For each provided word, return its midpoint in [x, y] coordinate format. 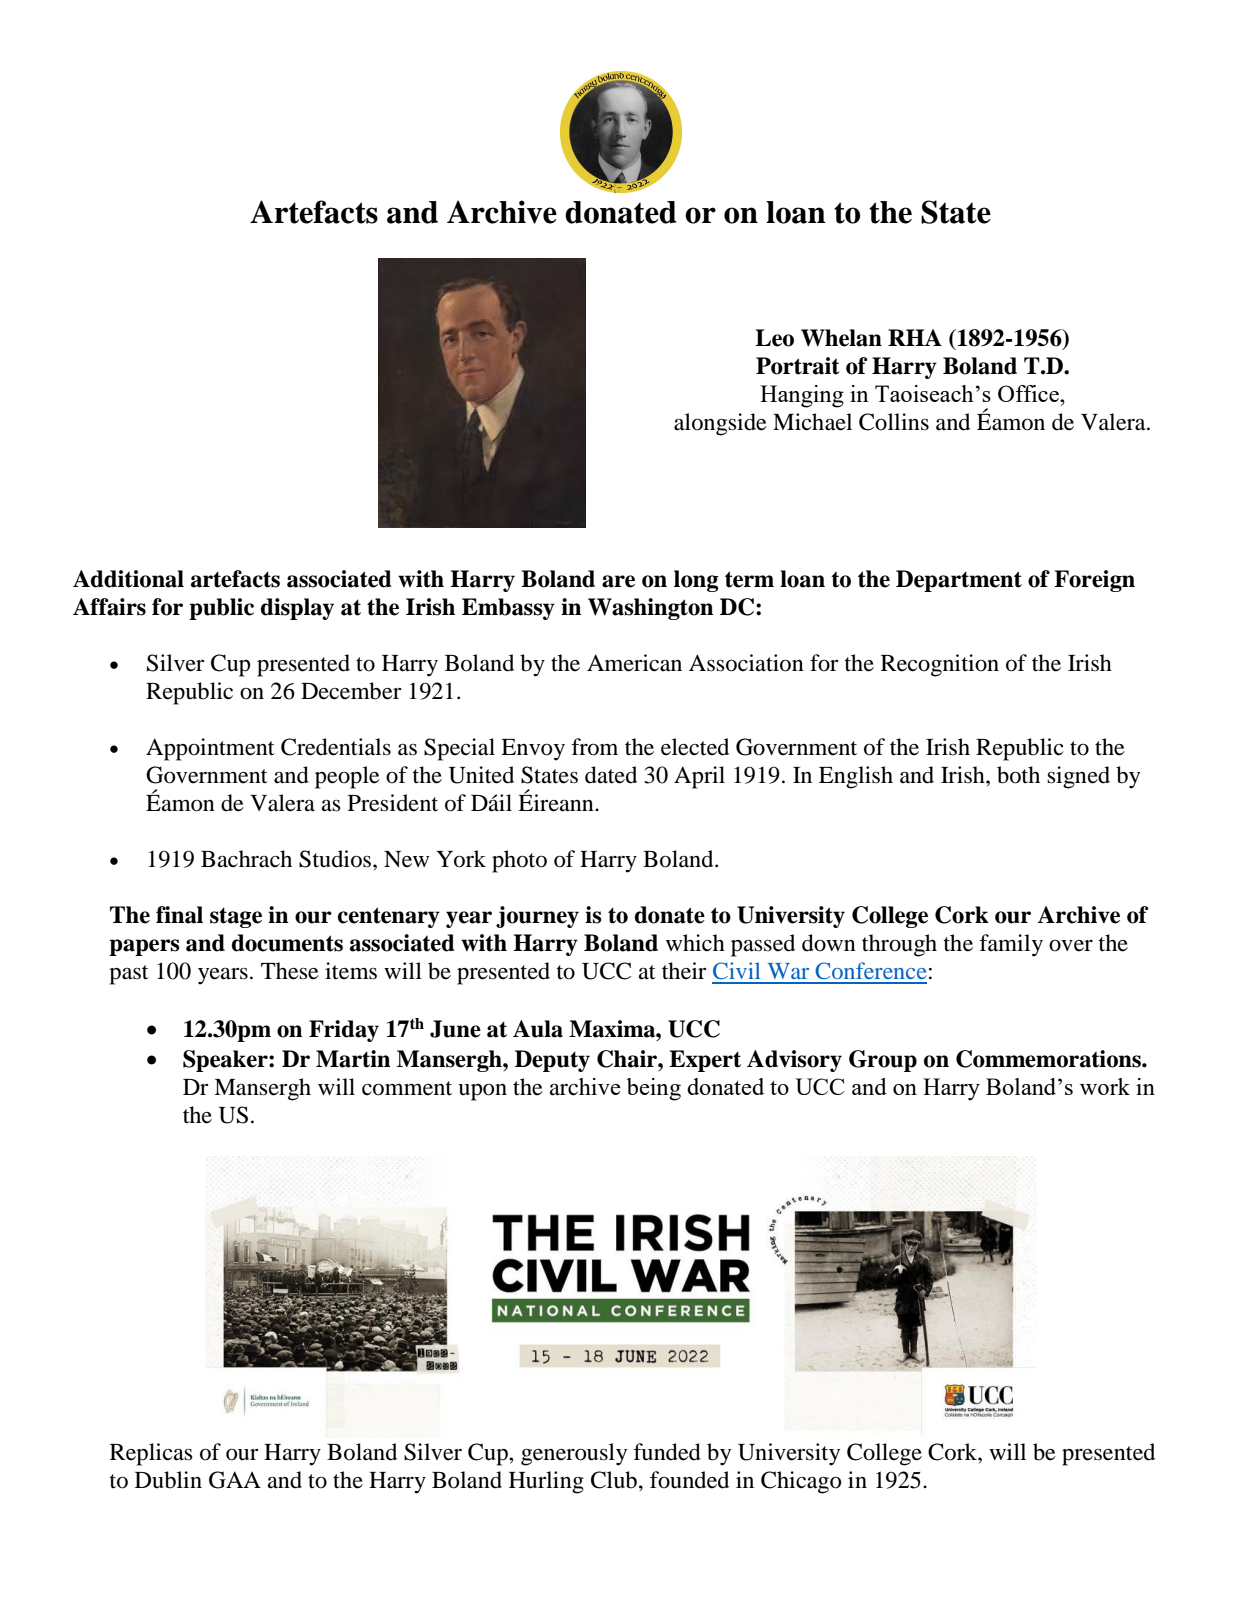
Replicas [151, 1454]
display [297, 609]
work [1105, 1086]
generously [574, 1454]
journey [537, 917]
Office [1029, 393]
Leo [774, 338]
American [634, 663]
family [1011, 945]
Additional [128, 579]
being [654, 1089]
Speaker [226, 1061]
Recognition [940, 665]
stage [236, 917]
